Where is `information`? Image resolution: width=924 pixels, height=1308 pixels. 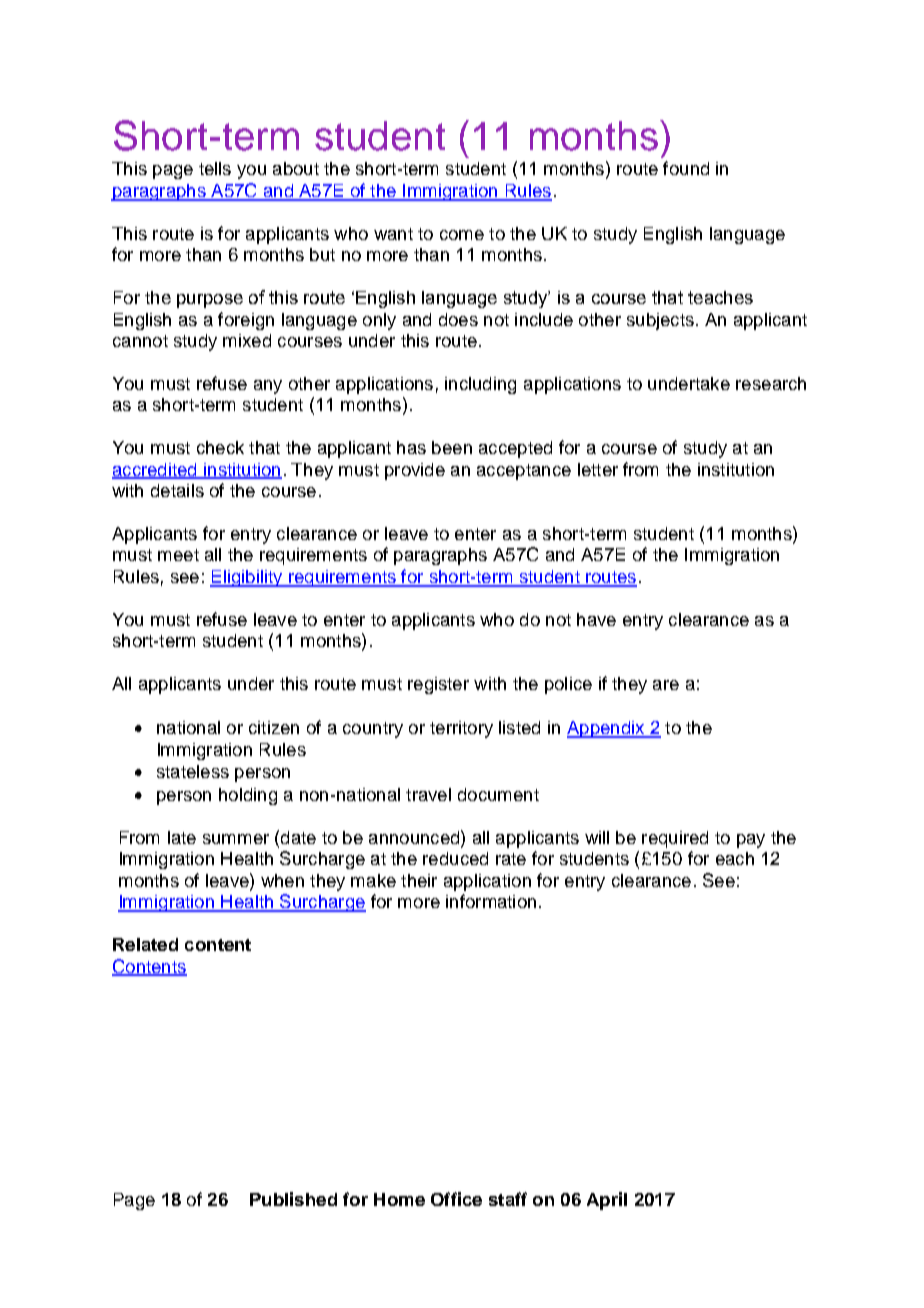
information is located at coordinates (491, 901).
